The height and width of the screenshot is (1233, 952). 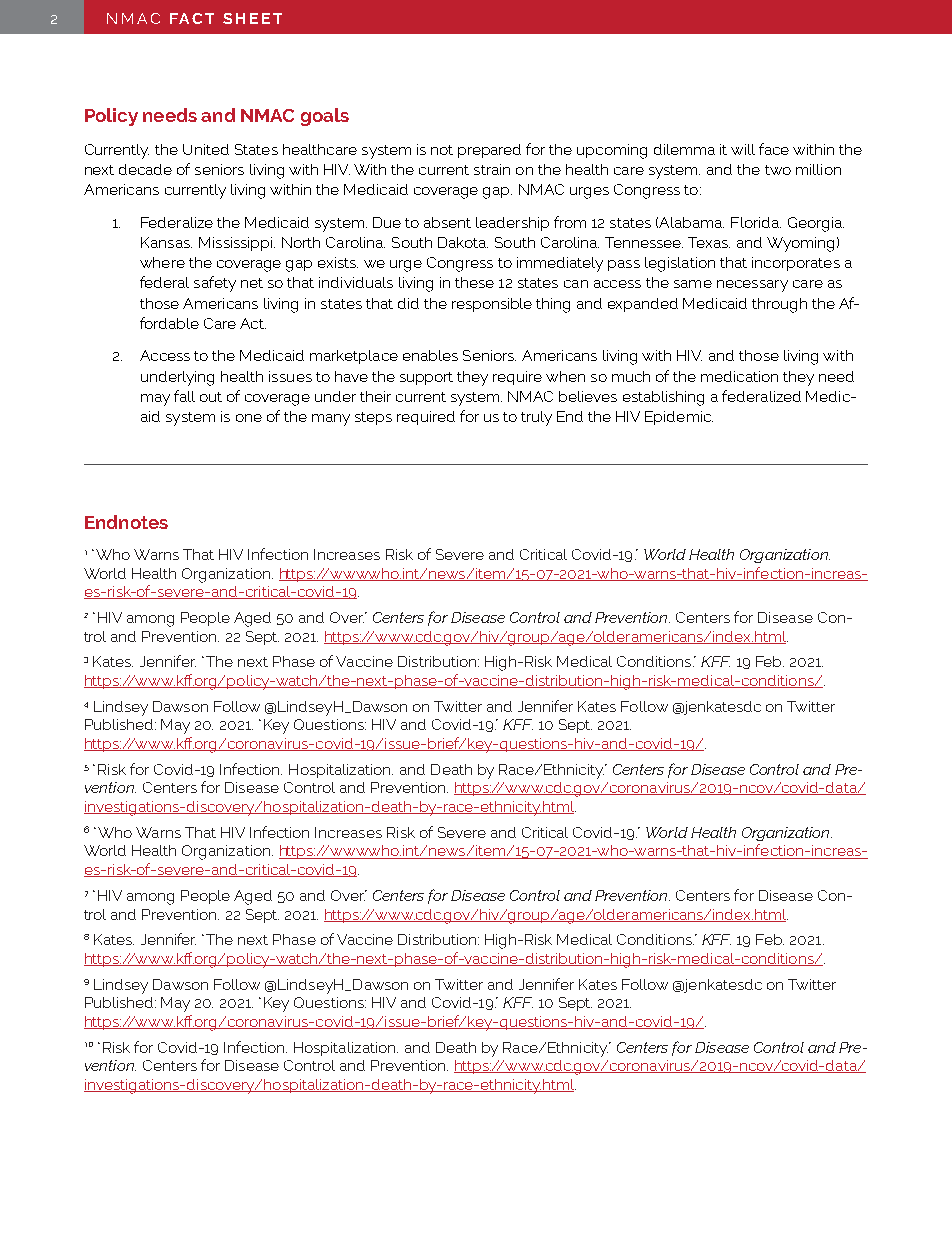 What do you see at coordinates (206, 149) in the screenshot?
I see `United` at bounding box center [206, 149].
